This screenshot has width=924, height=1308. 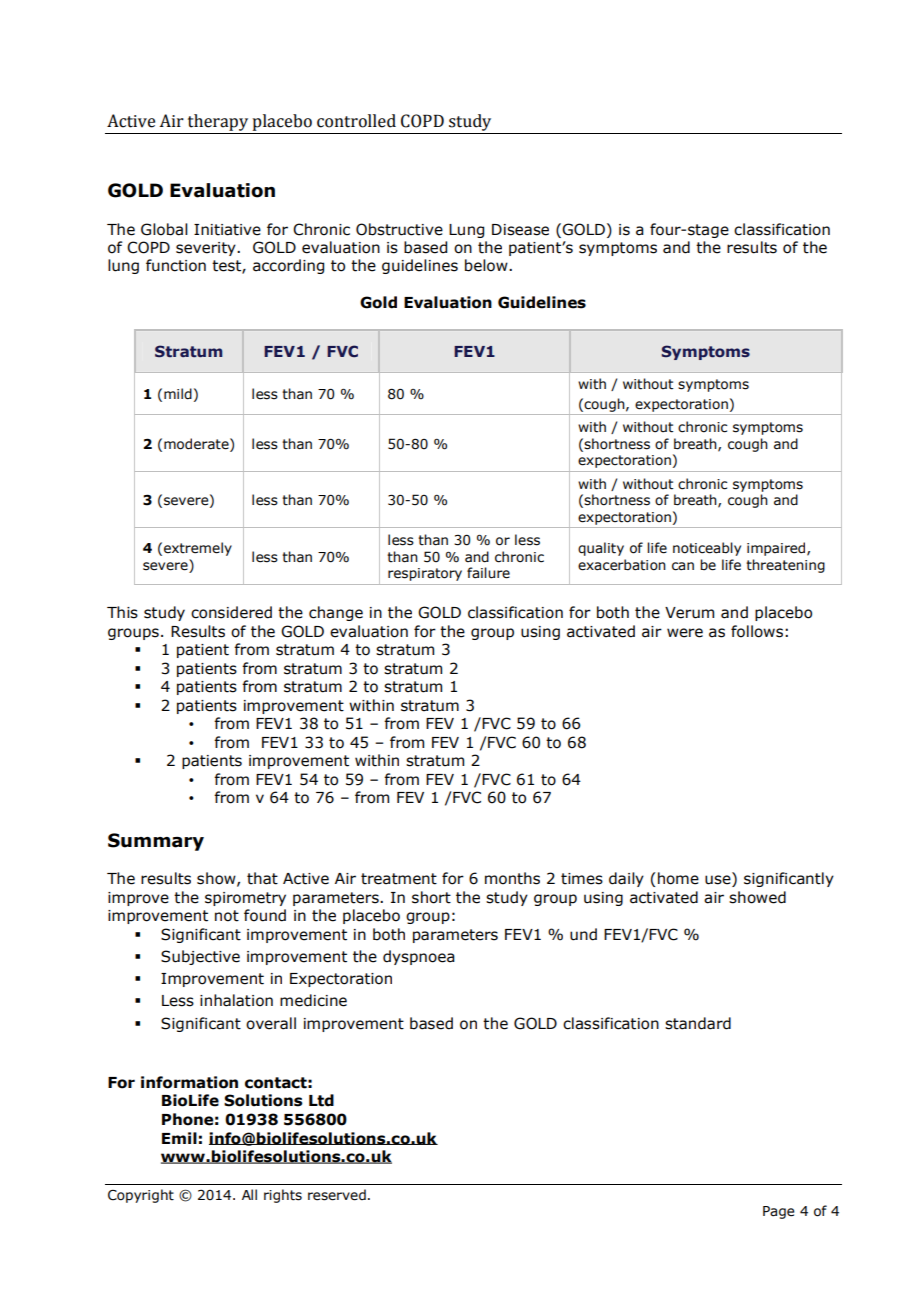 I want to click on Disease, so click(x=520, y=230).
